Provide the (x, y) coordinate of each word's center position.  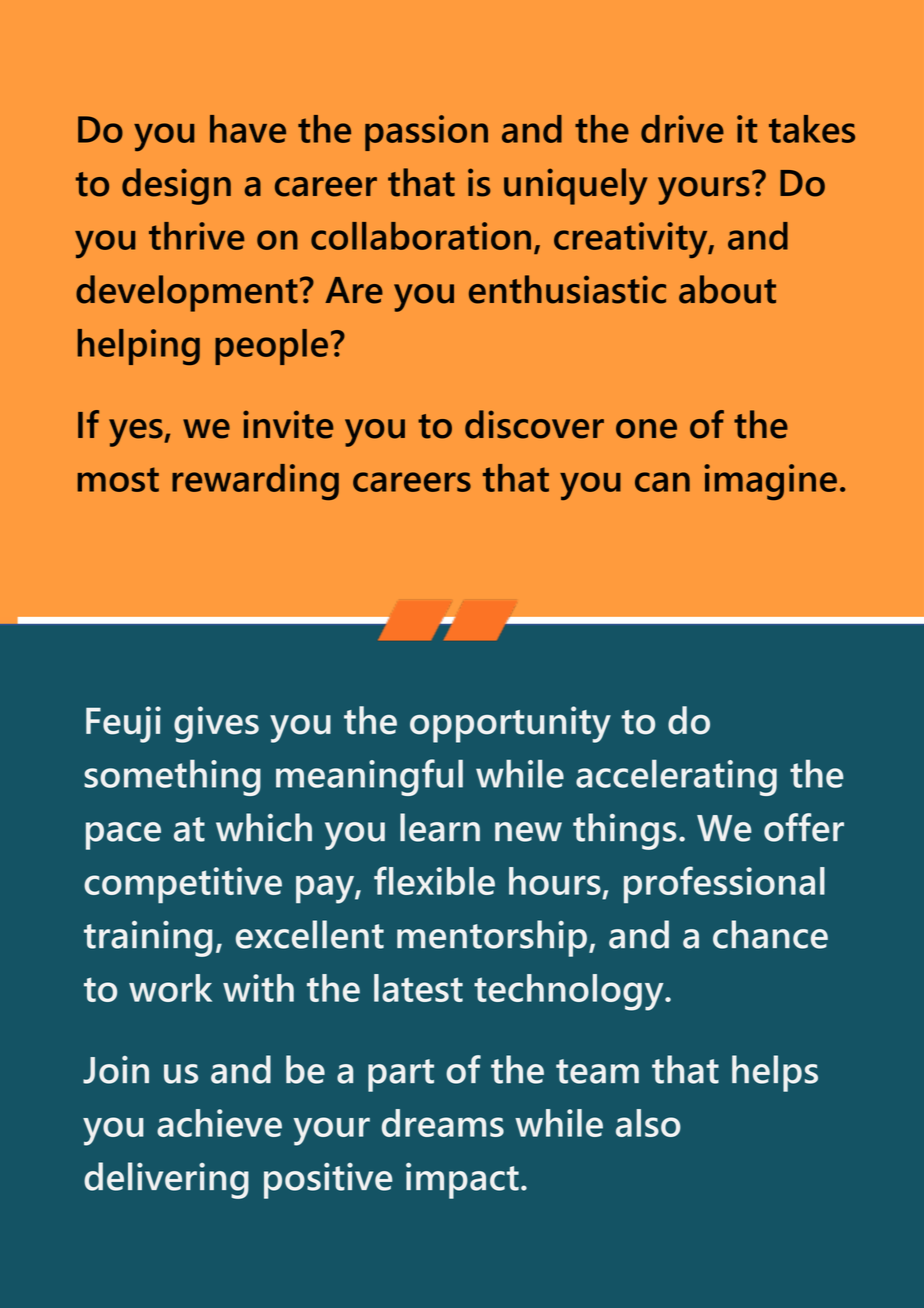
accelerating (676, 778)
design (176, 186)
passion (426, 133)
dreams (443, 1123)
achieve (219, 1123)
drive (682, 129)
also (648, 1123)
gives (216, 724)
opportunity (510, 724)
